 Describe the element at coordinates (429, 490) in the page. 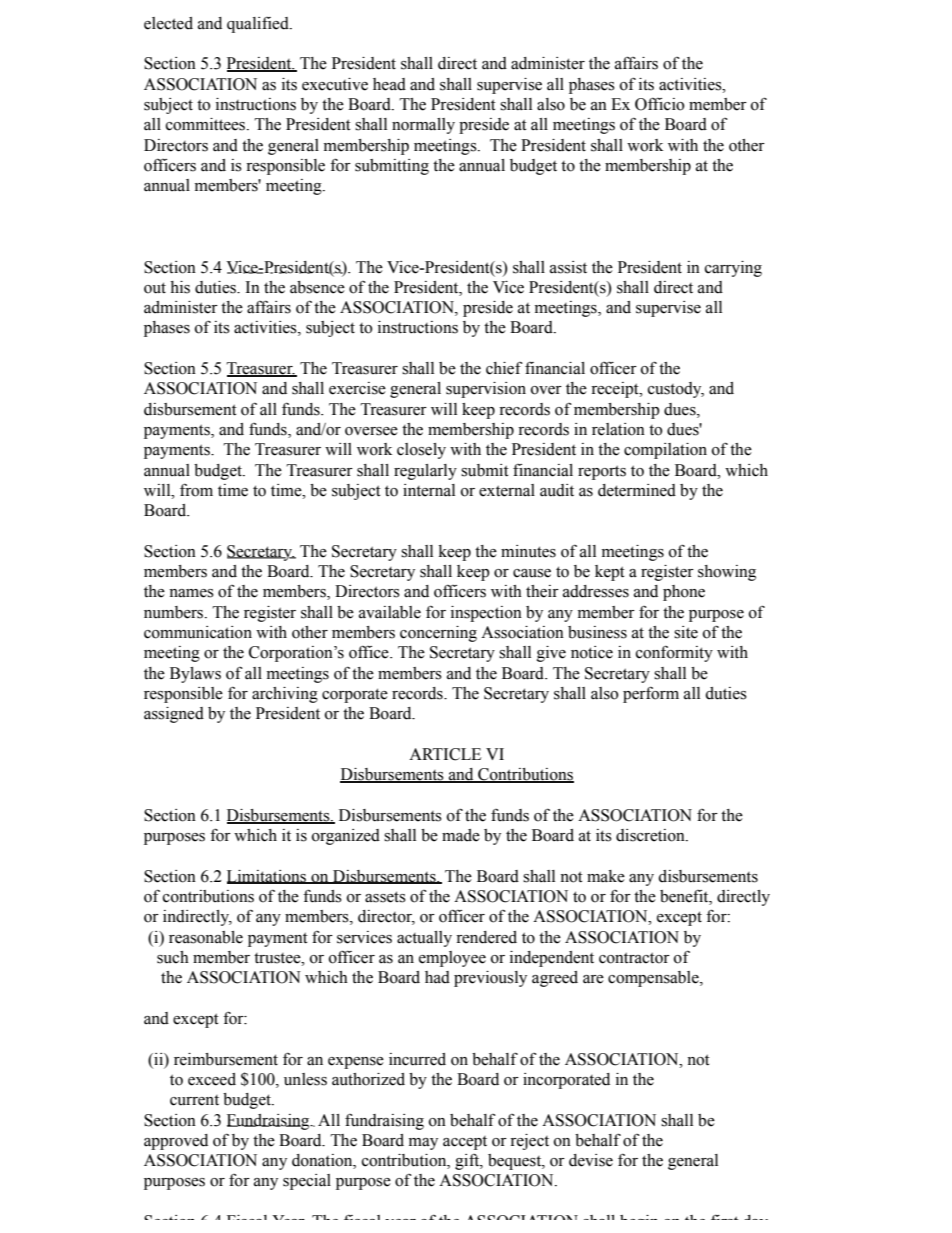

I see `internal` at that location.
